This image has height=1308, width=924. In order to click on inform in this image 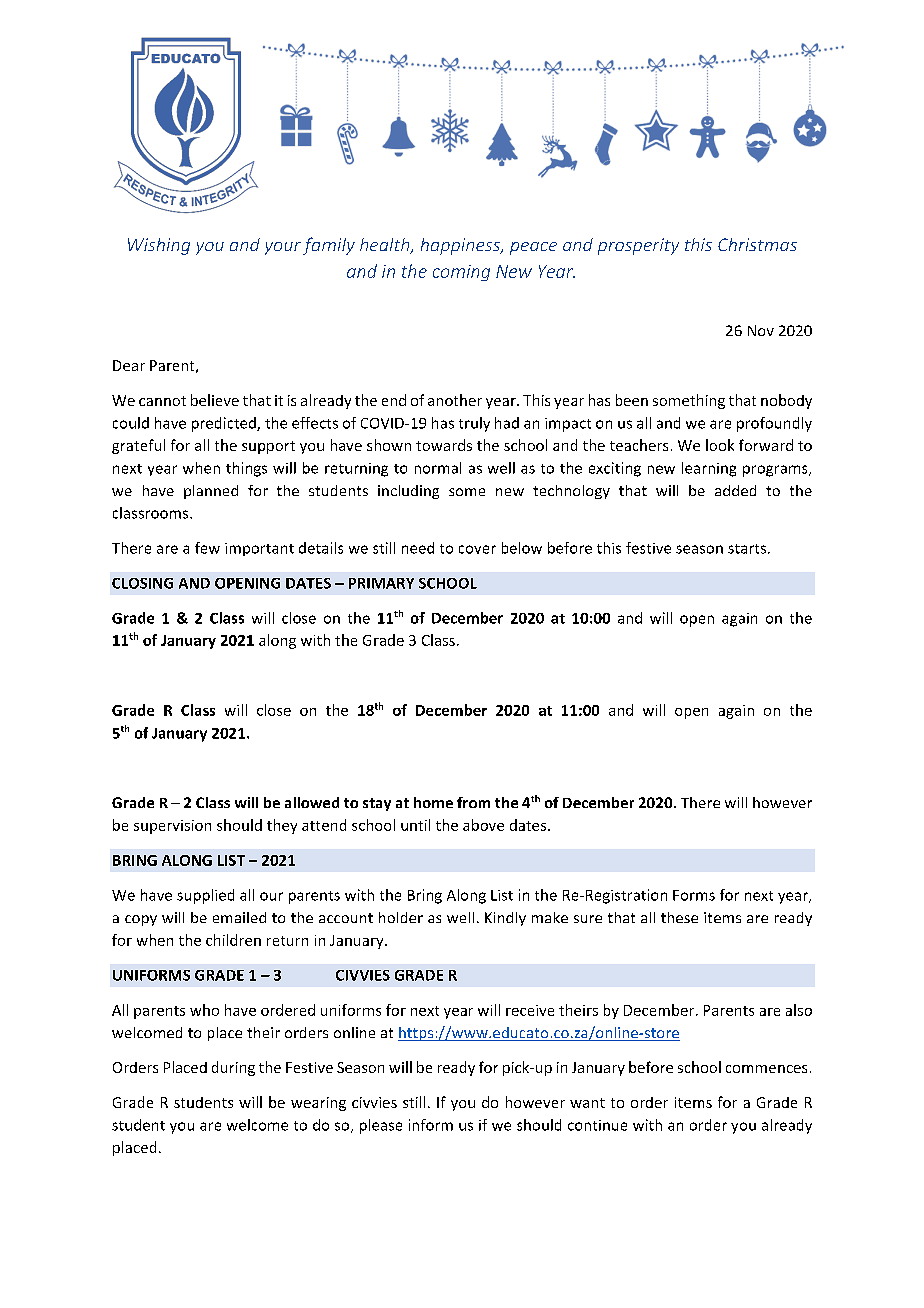, I will do `click(431, 1125)`.
